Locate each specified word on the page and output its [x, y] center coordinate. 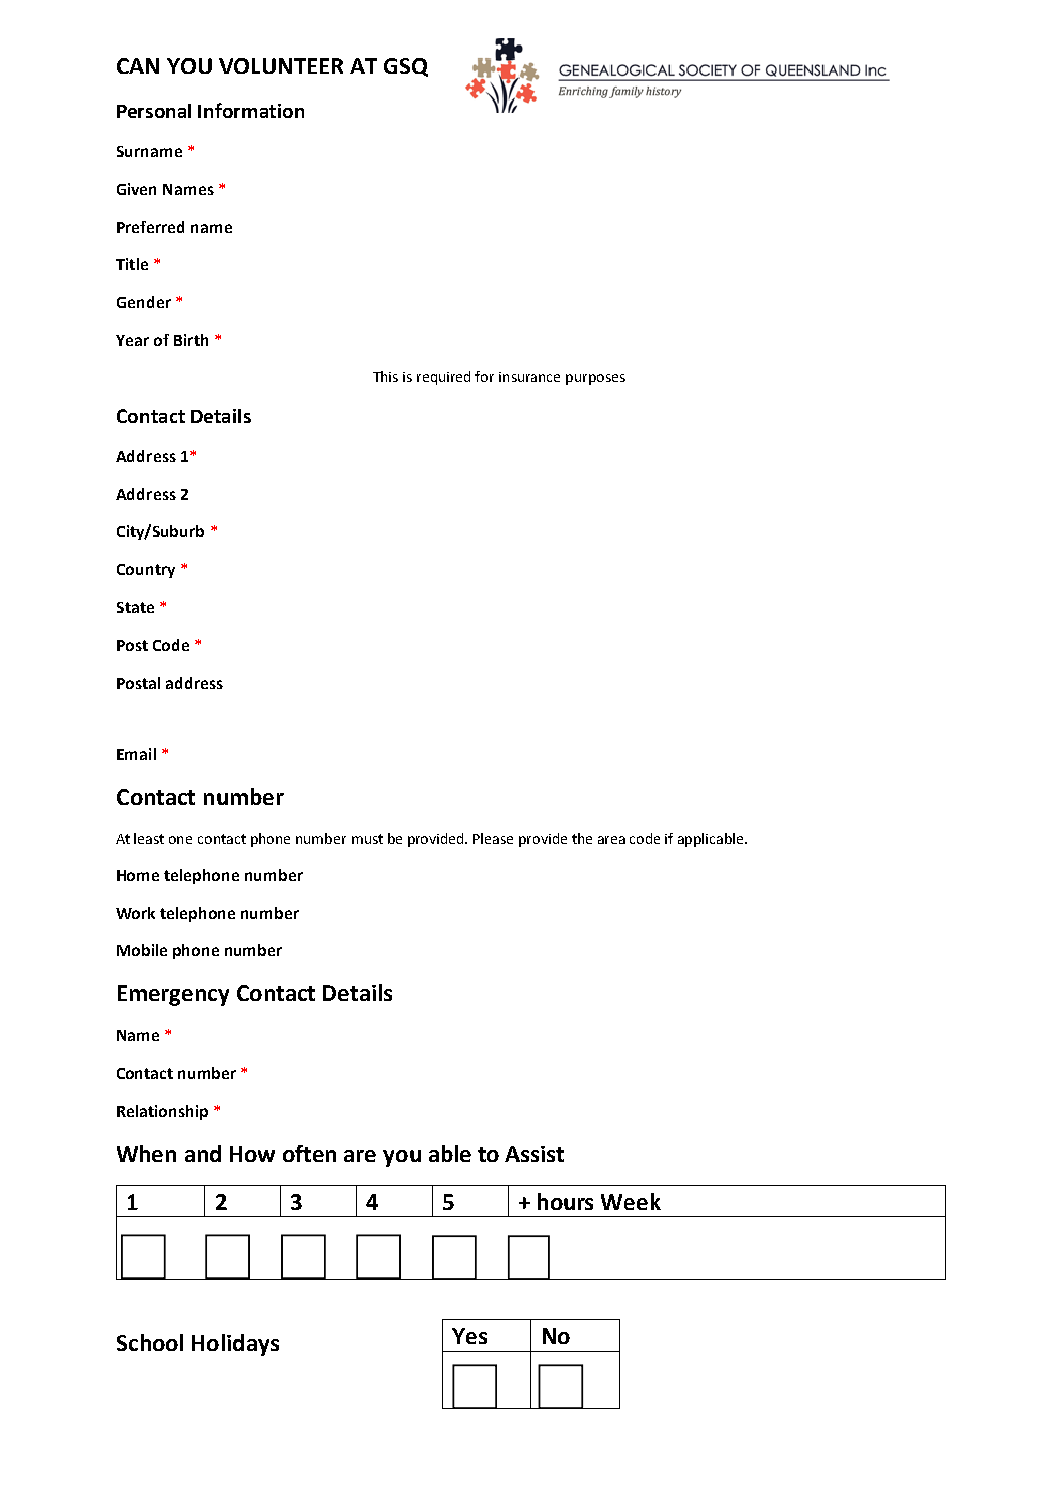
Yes [469, 1336]
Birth [191, 340]
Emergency [173, 995]
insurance [529, 377]
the [582, 838]
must [367, 839]
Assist [534, 1154]
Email [136, 754]
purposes [595, 379]
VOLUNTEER [281, 66]
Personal [154, 111]
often [309, 1153]
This [385, 376]
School [150, 1342]
